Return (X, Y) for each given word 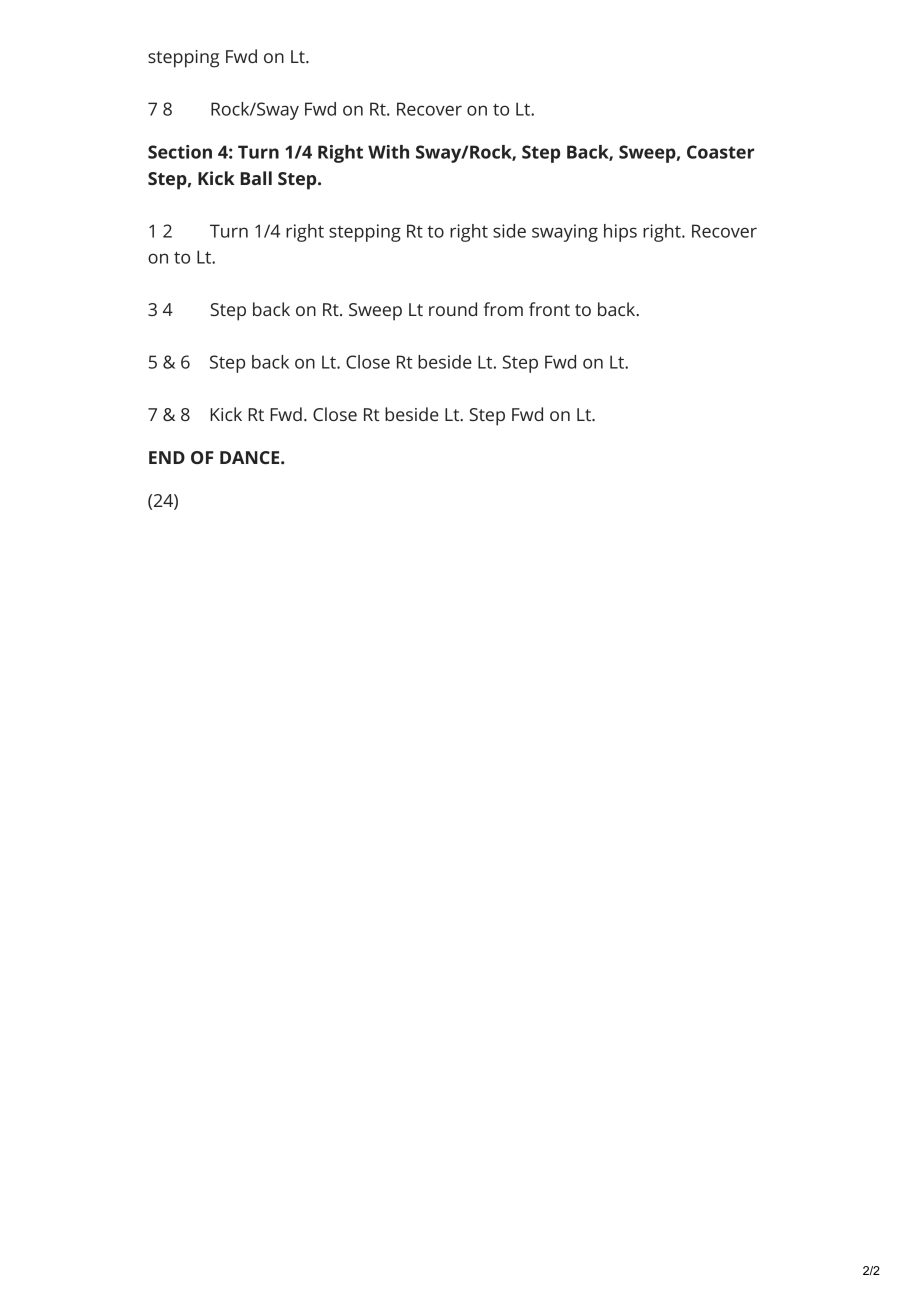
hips (620, 233)
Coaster (720, 152)
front (549, 309)
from (503, 309)
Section (180, 152)
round (453, 309)
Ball (256, 178)
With (388, 152)
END (167, 457)
